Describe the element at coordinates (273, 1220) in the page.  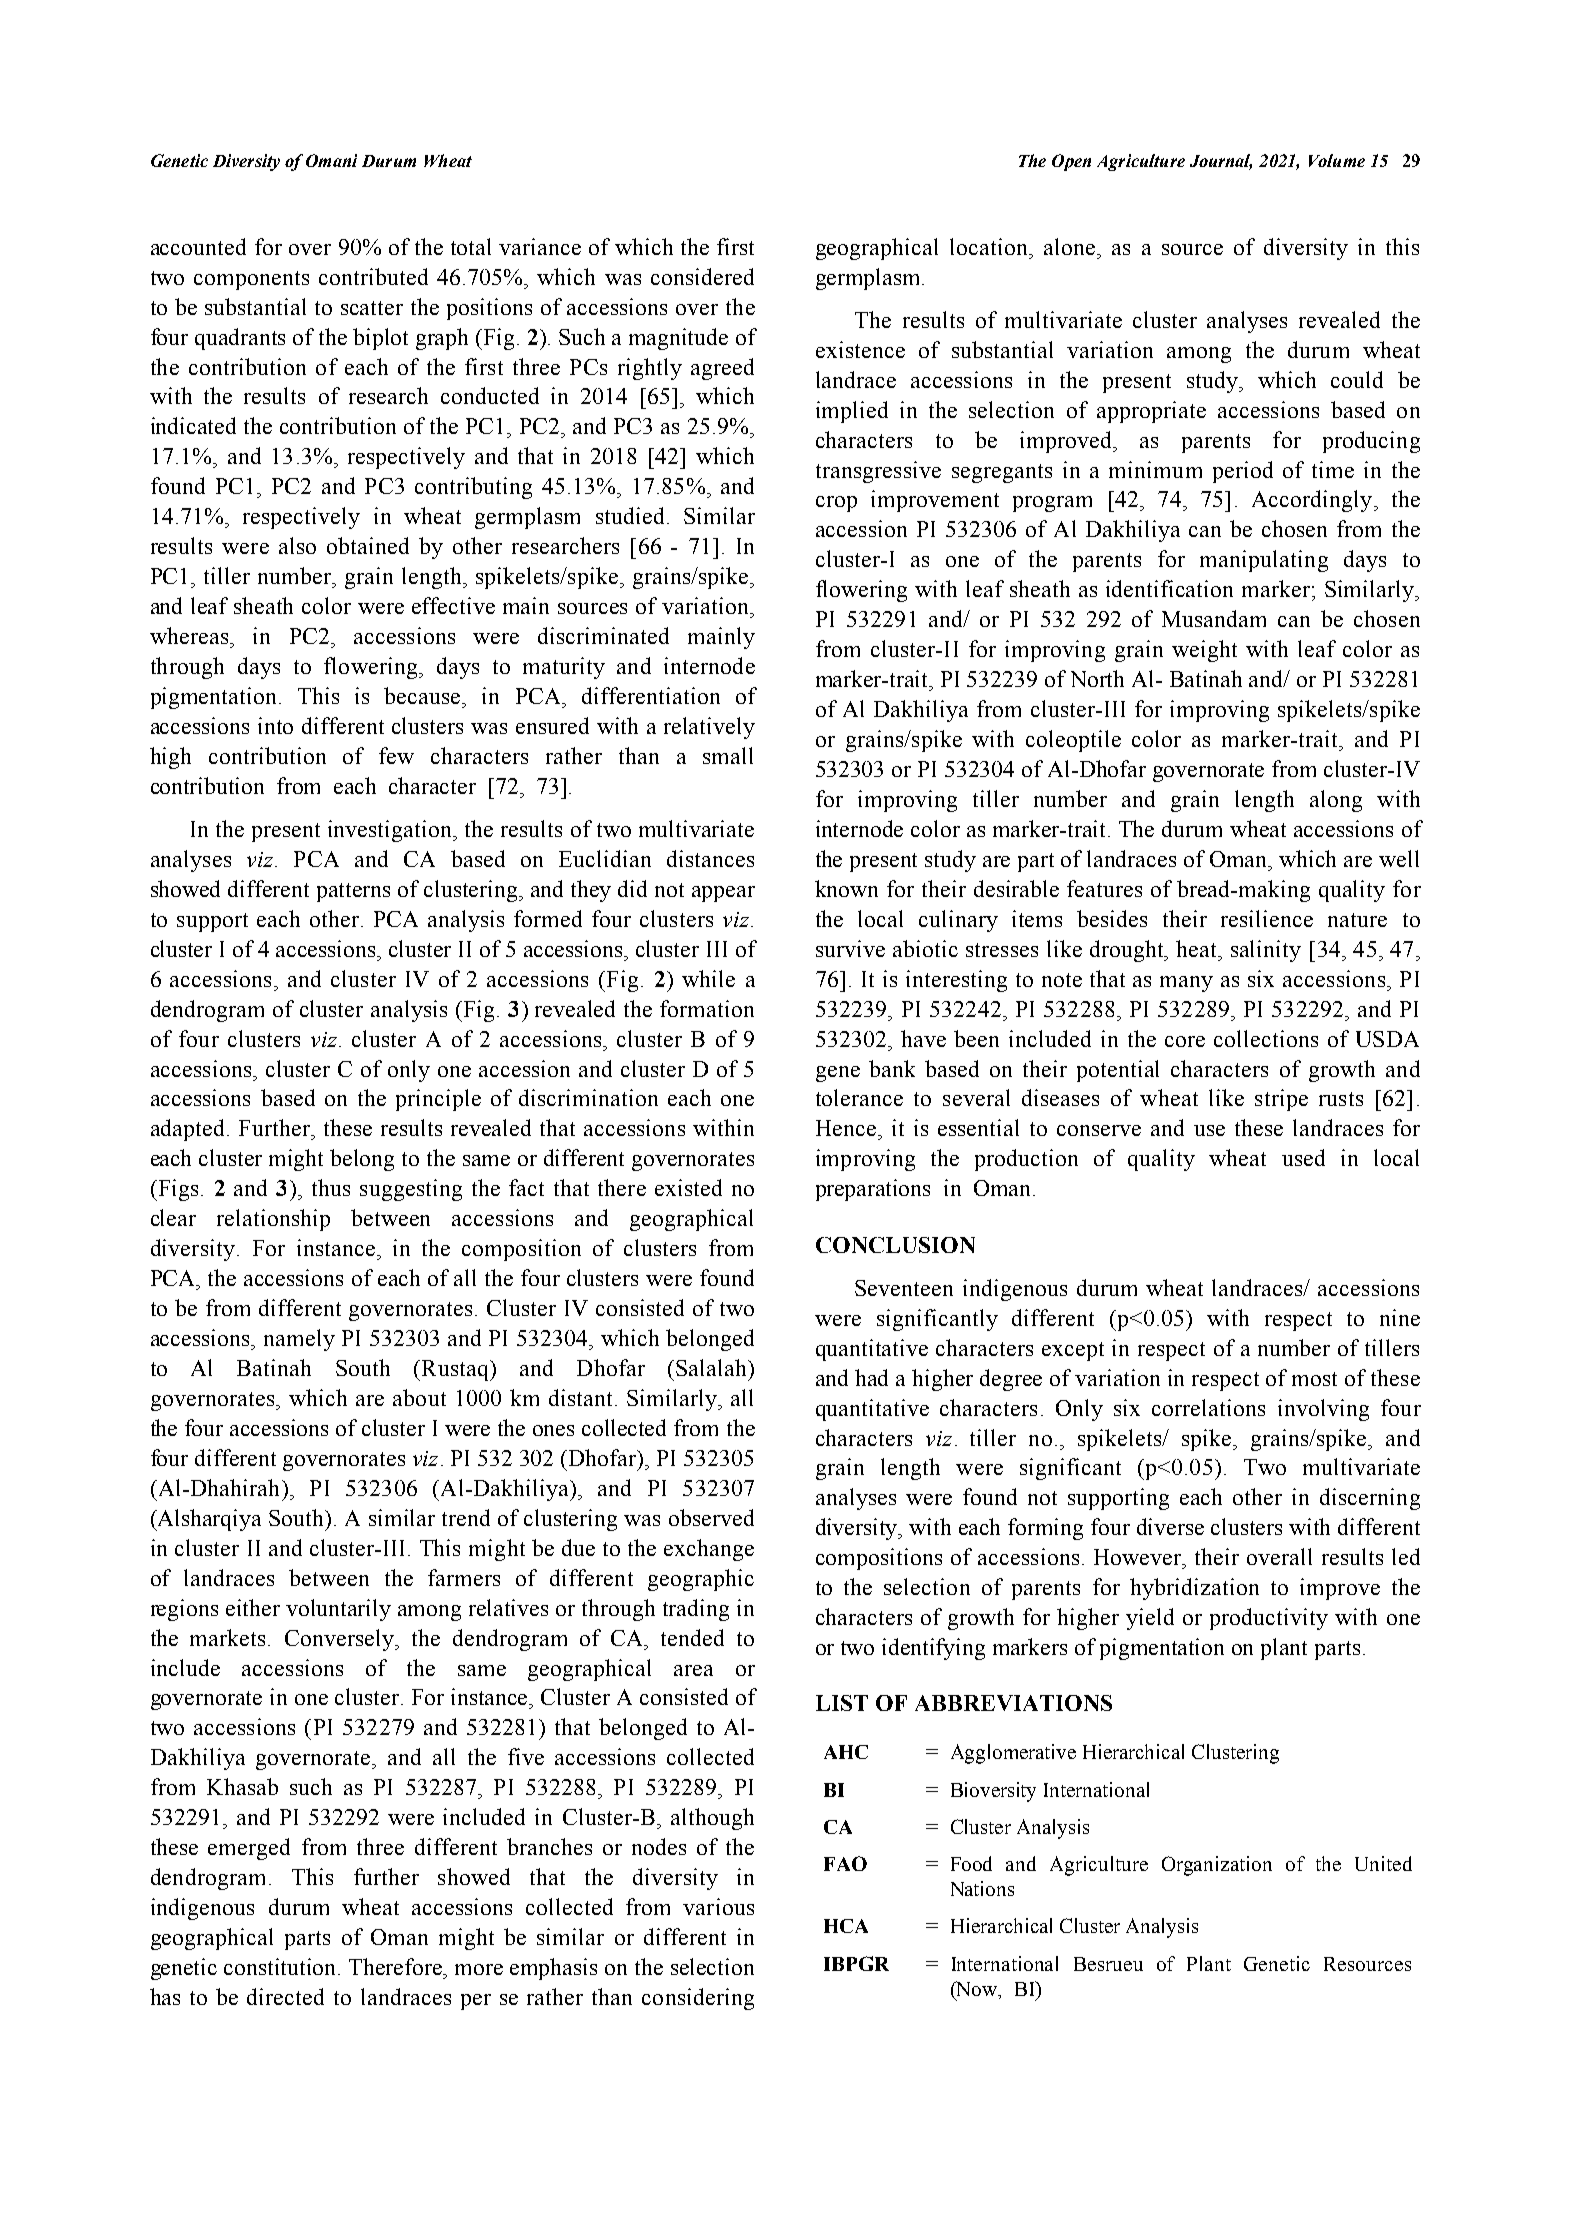
I see `relationship` at that location.
